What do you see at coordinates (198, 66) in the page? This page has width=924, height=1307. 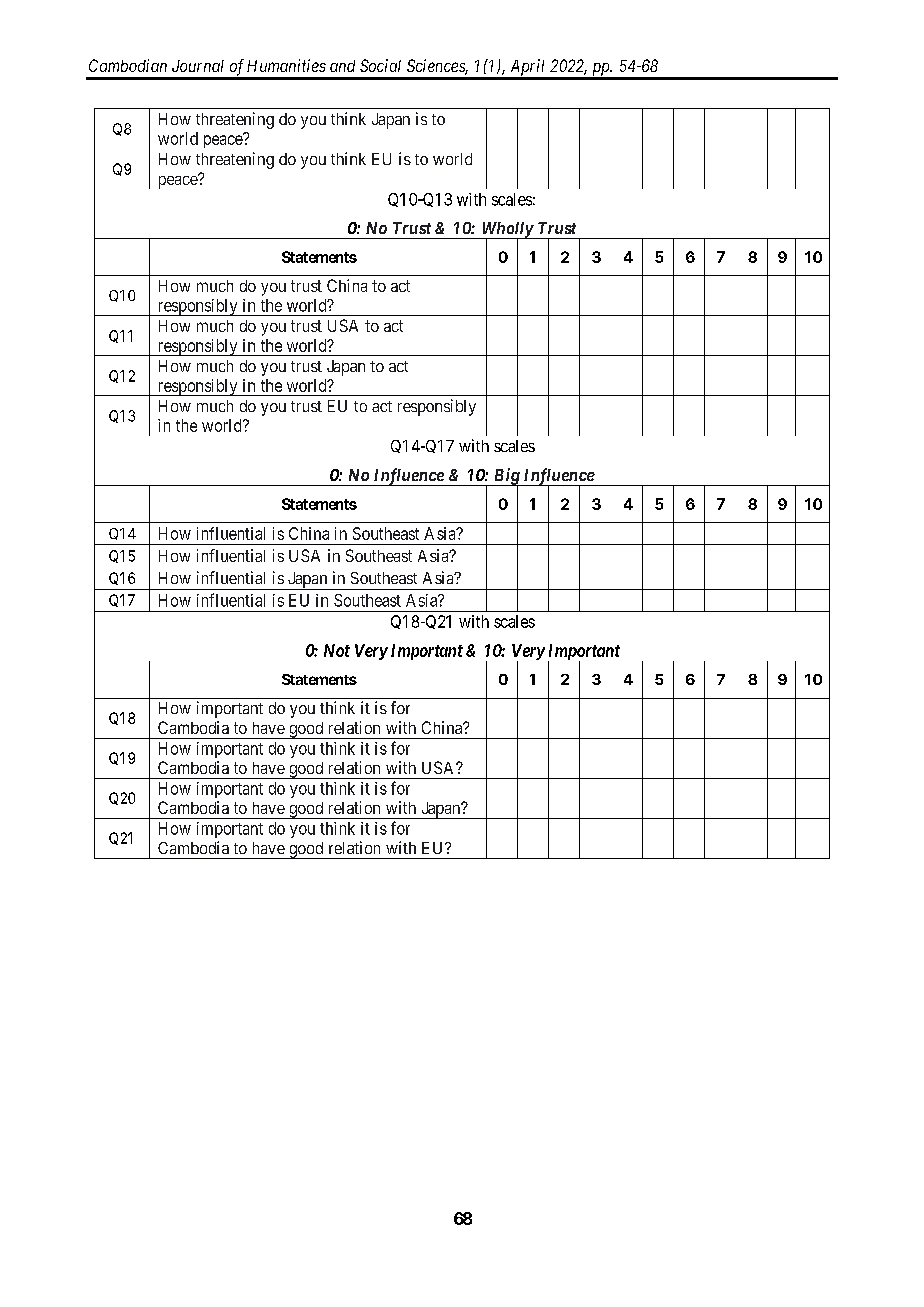 I see `Journal` at bounding box center [198, 66].
